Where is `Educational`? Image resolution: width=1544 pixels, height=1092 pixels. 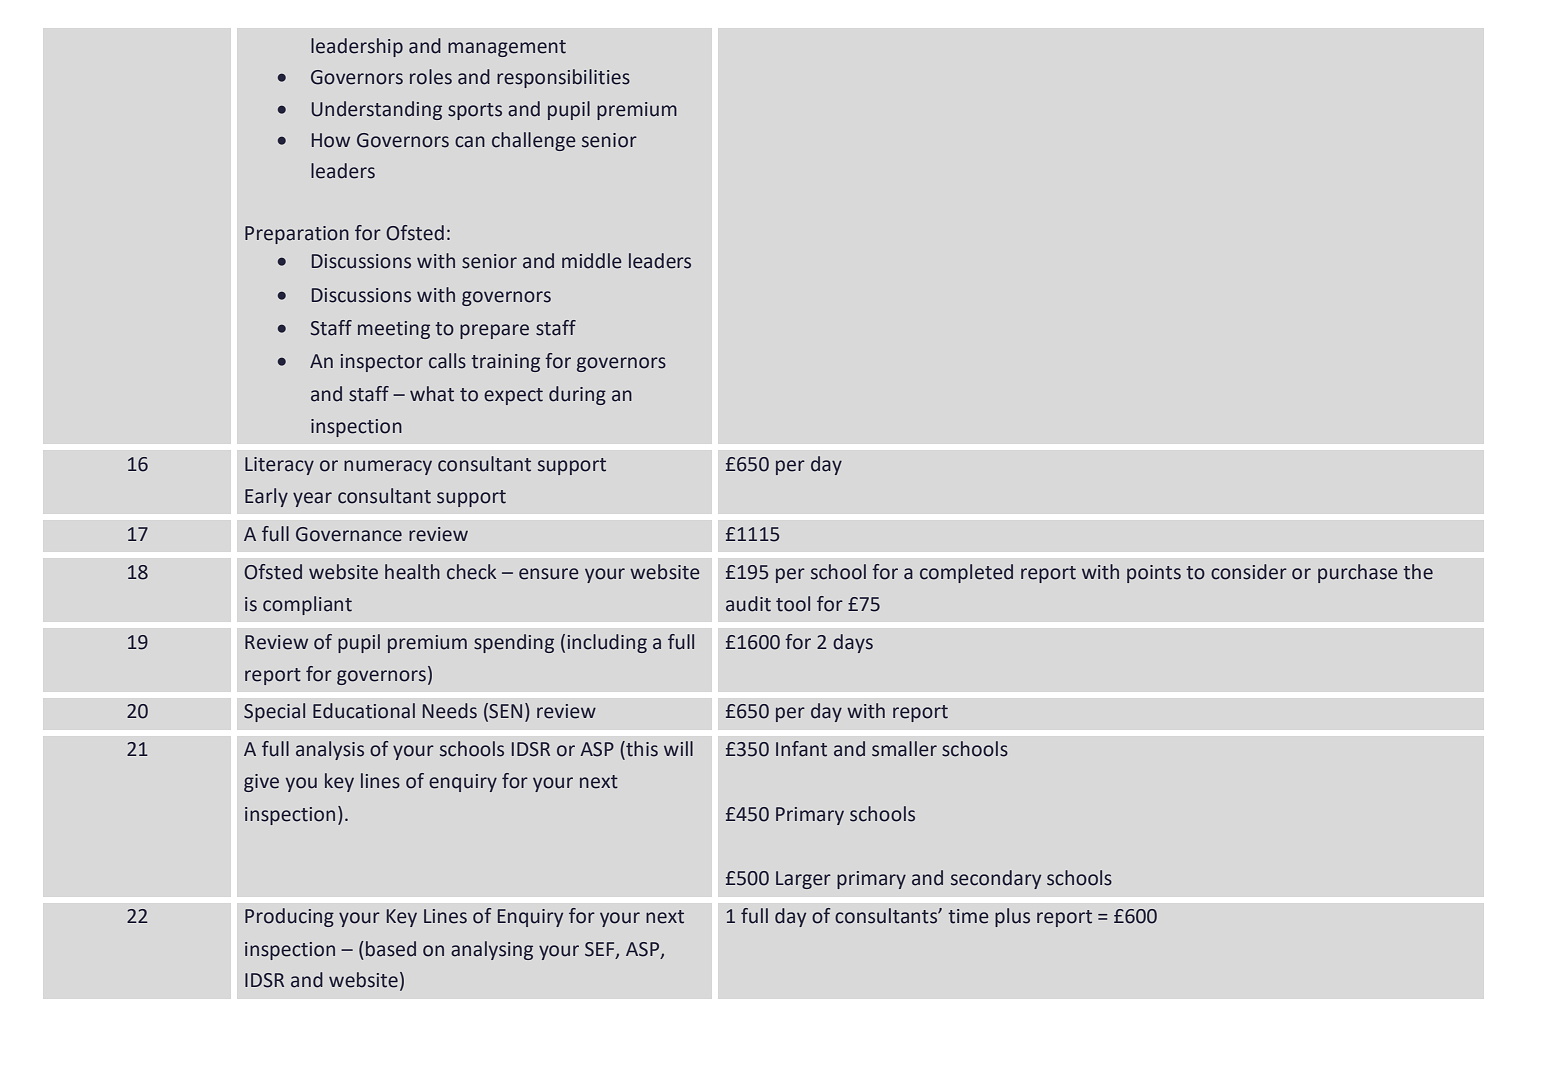 Educational is located at coordinates (364, 711).
